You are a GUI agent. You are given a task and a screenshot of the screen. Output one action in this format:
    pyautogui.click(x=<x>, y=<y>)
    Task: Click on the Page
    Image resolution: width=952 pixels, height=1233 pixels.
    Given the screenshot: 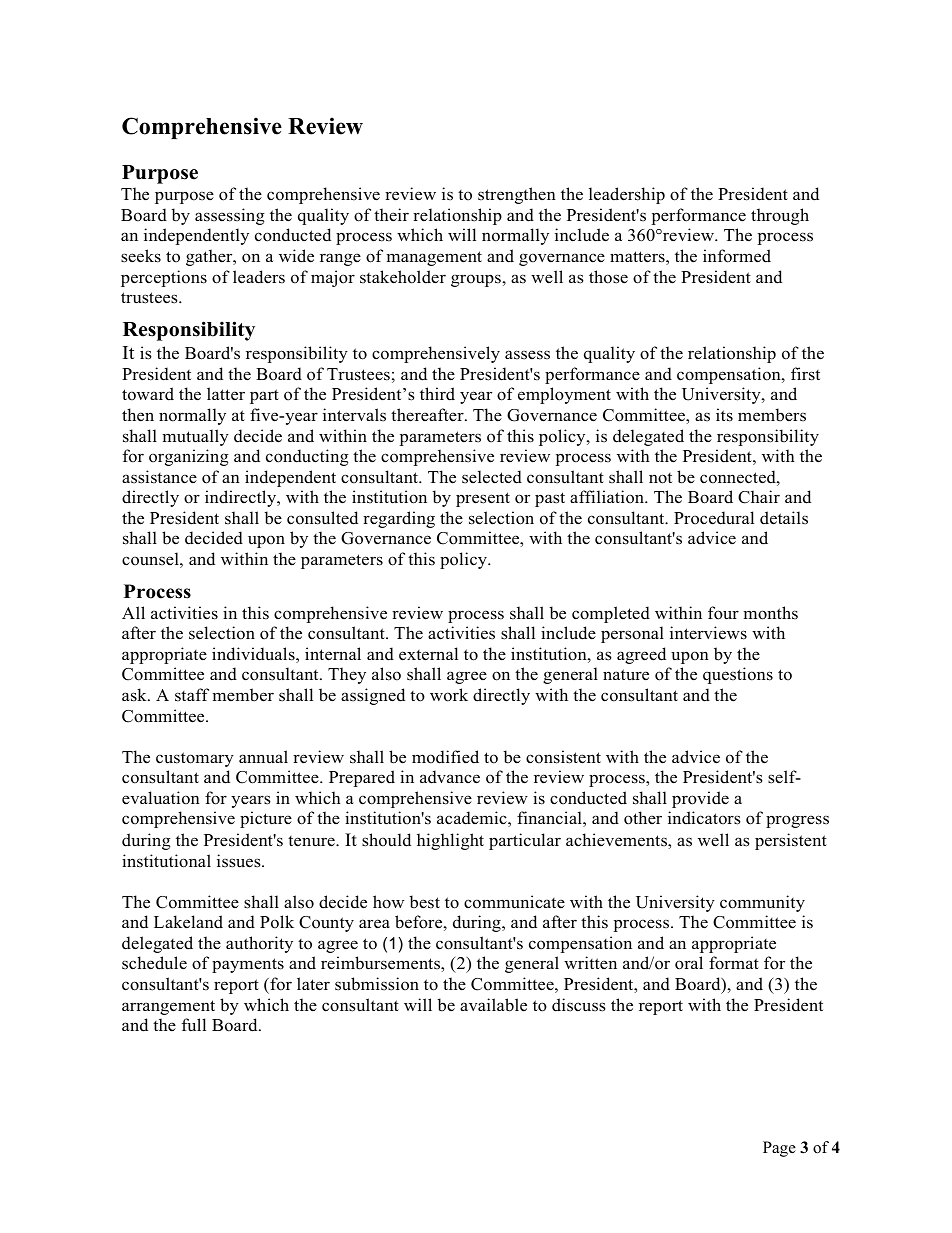 What is the action you would take?
    pyautogui.click(x=779, y=1149)
